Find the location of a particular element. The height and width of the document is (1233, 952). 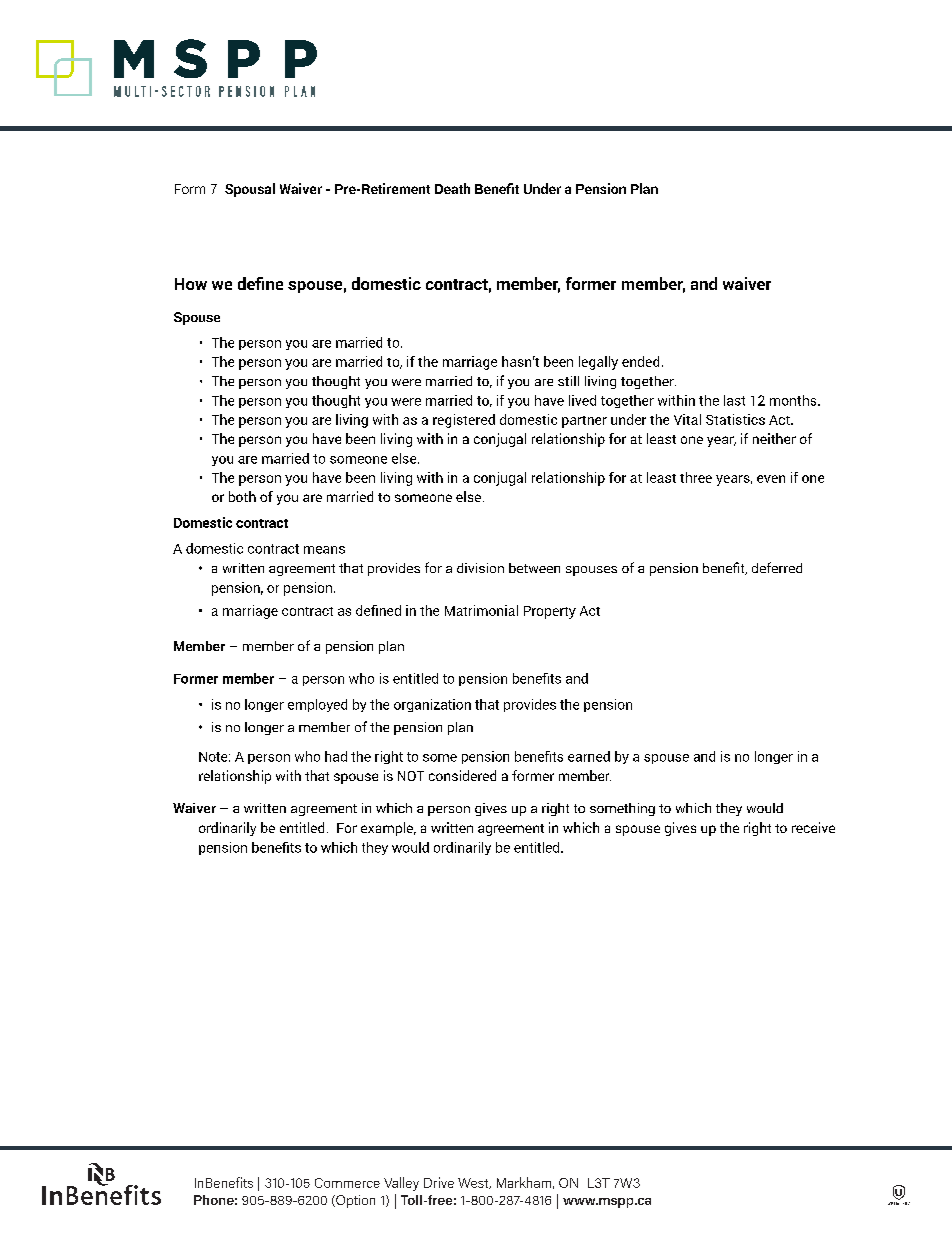

both is located at coordinates (242, 496).
